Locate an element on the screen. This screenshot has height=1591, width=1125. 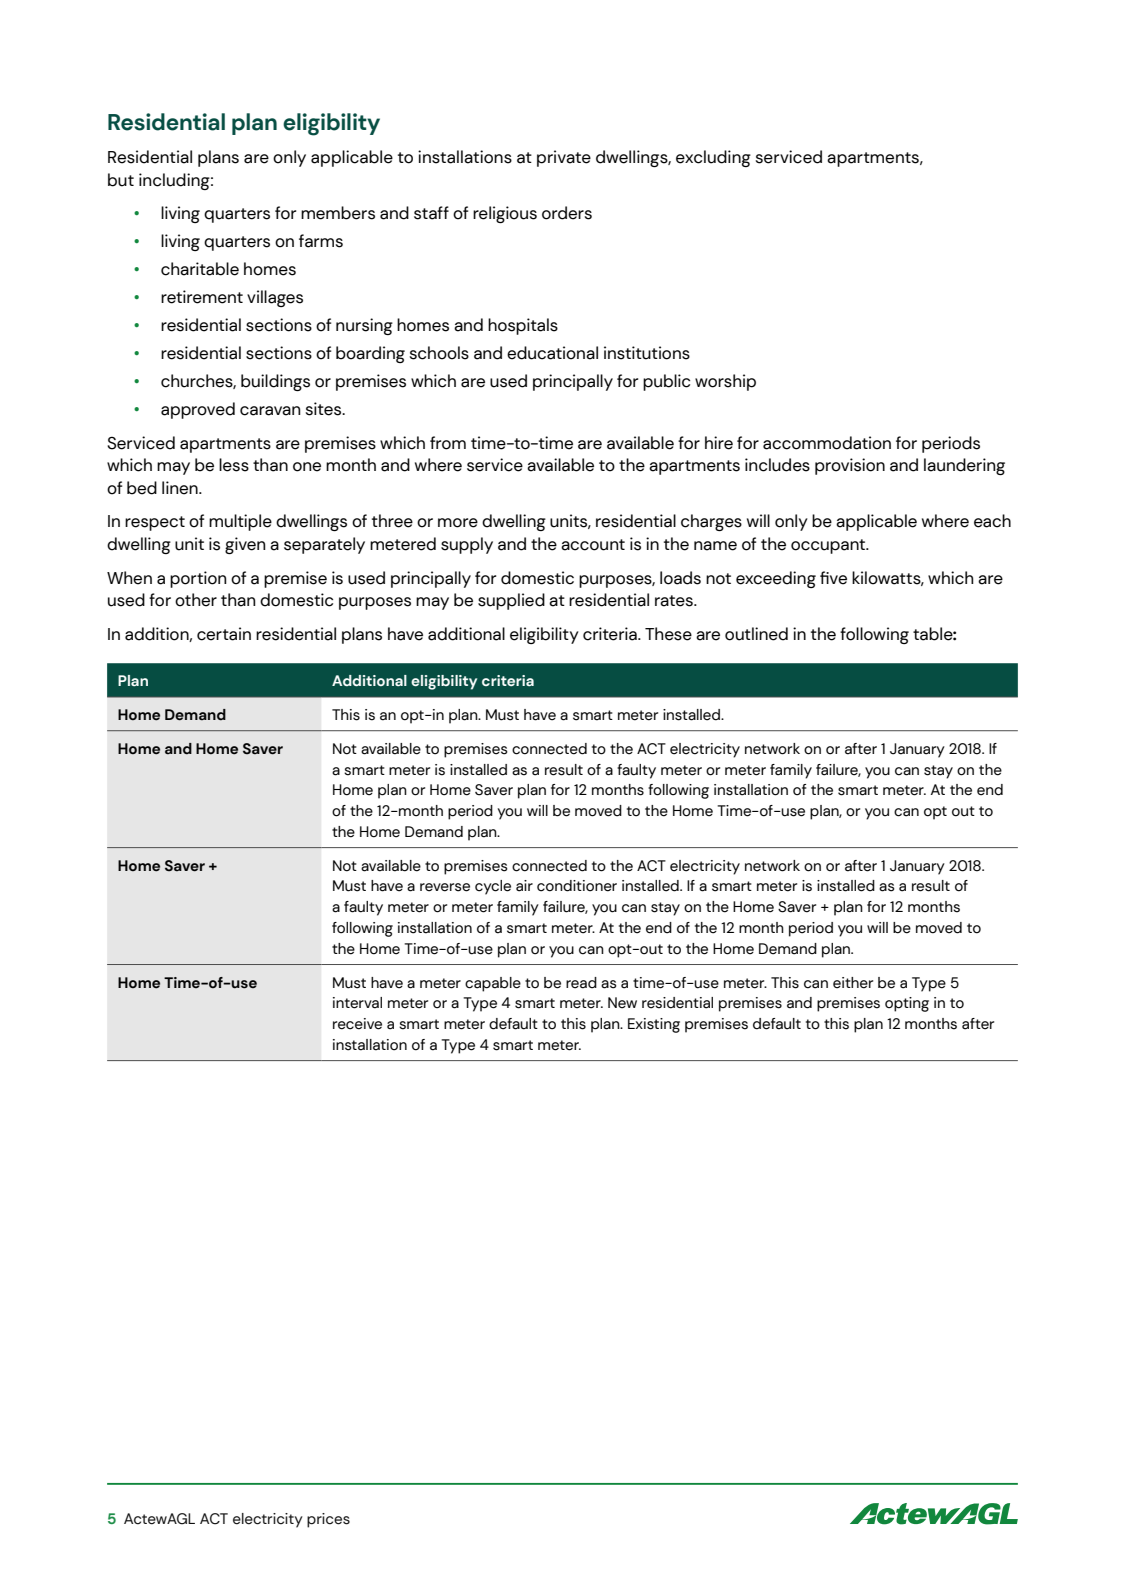
from is located at coordinates (448, 443).
